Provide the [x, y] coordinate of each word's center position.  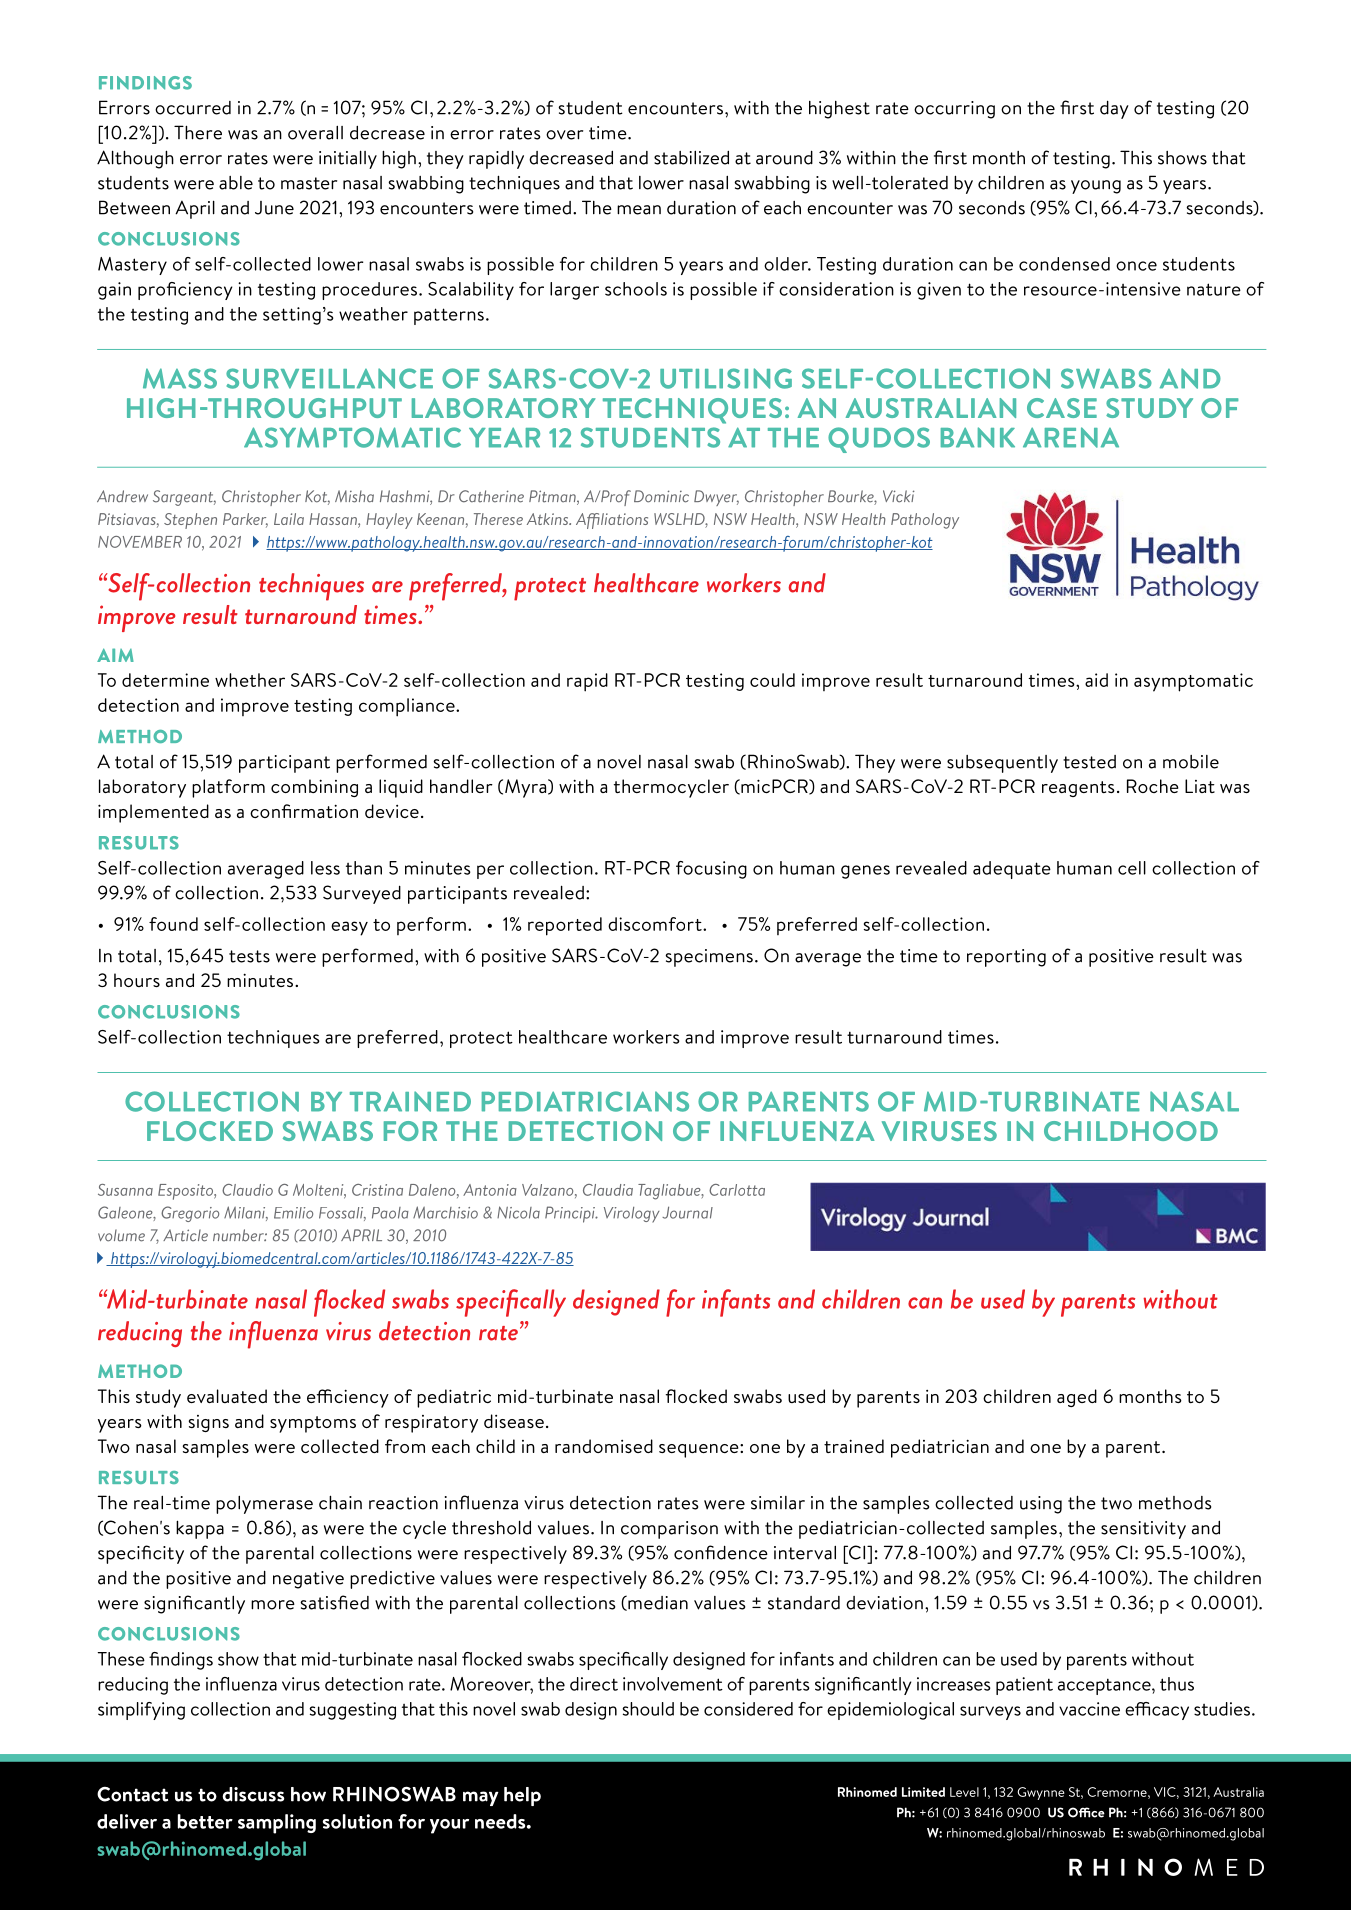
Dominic [661, 496]
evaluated [227, 1396]
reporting [1006, 958]
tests [249, 956]
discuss [253, 1794]
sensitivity [1143, 1530]
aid [1096, 680]
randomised [604, 1446]
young [1096, 187]
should [648, 1709]
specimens [709, 958]
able [236, 183]
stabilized [691, 158]
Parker [245, 520]
